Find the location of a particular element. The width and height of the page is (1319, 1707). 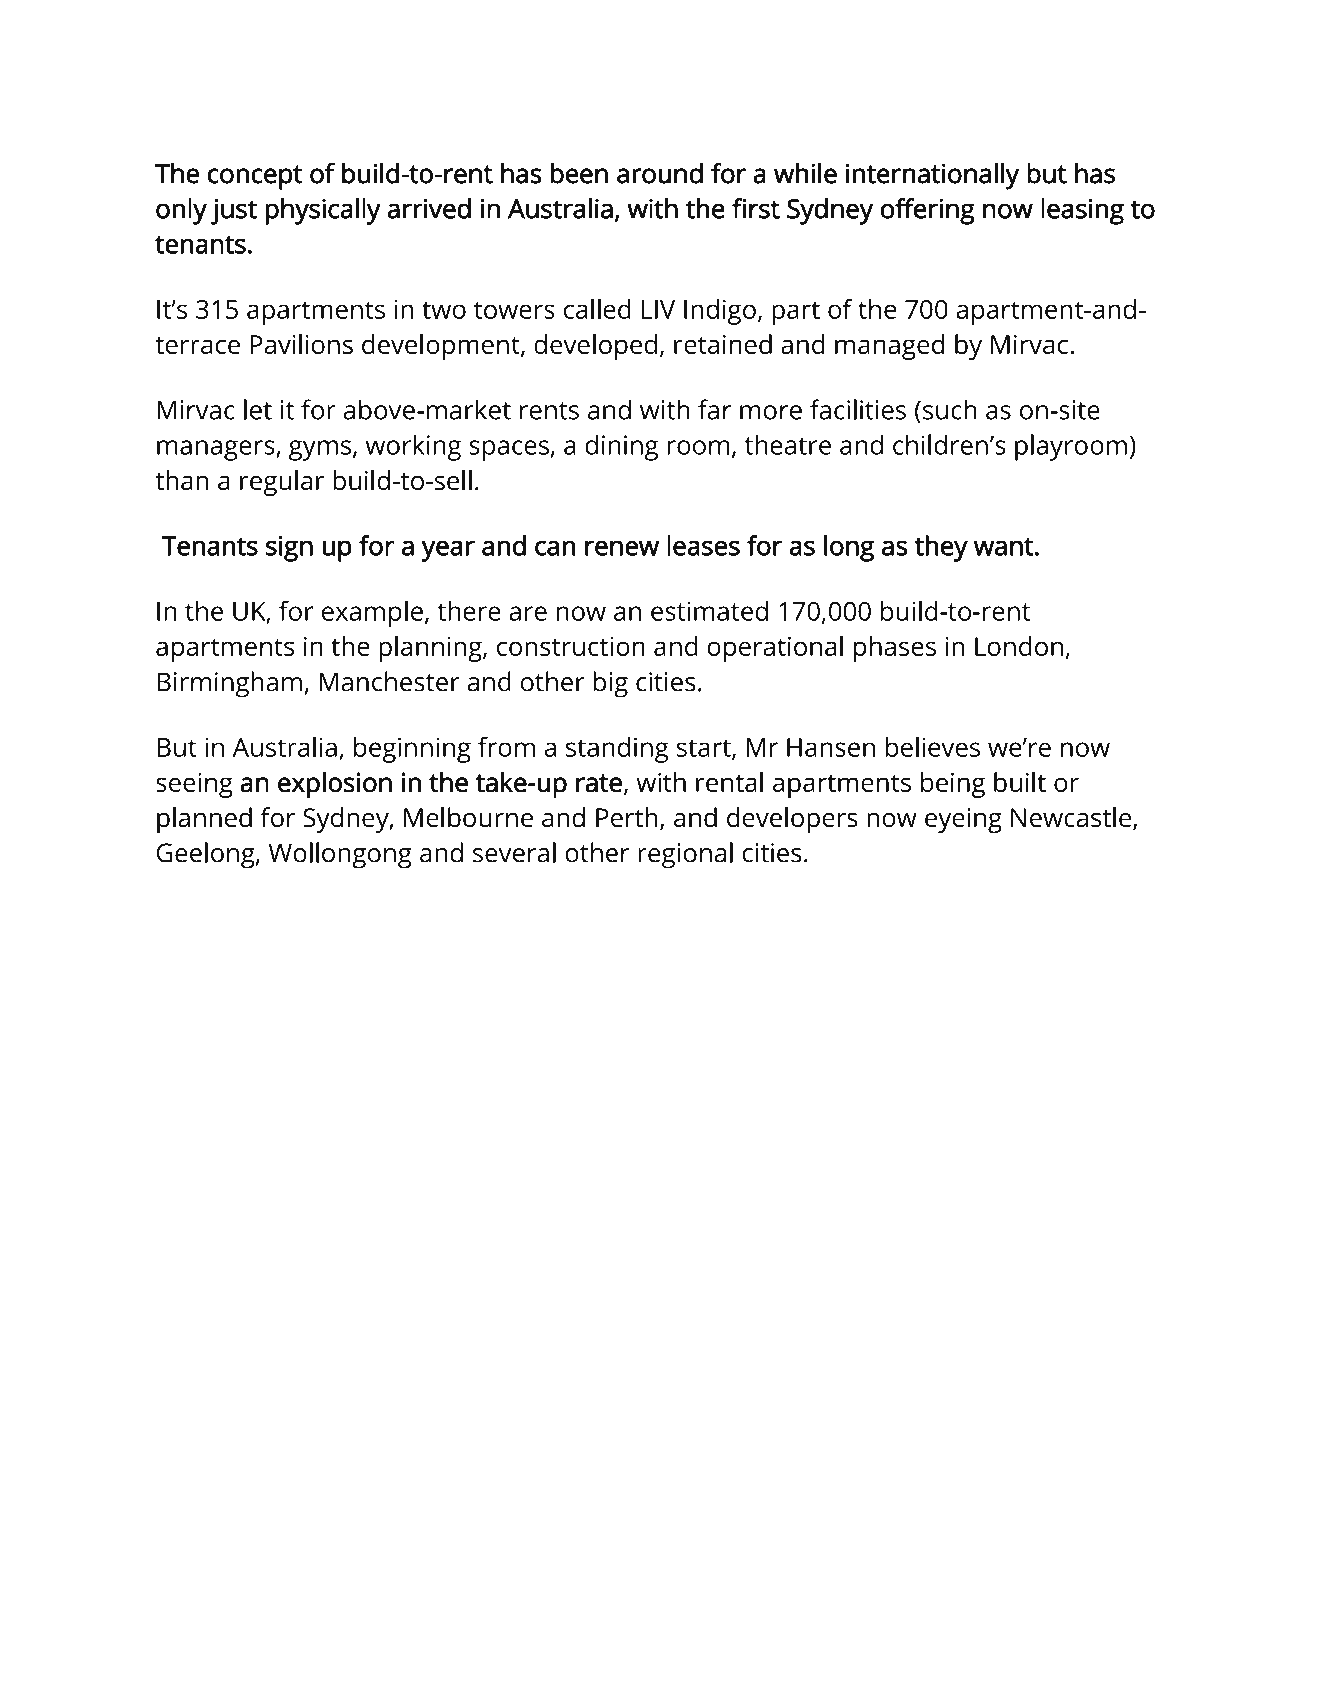

around is located at coordinates (660, 173).
